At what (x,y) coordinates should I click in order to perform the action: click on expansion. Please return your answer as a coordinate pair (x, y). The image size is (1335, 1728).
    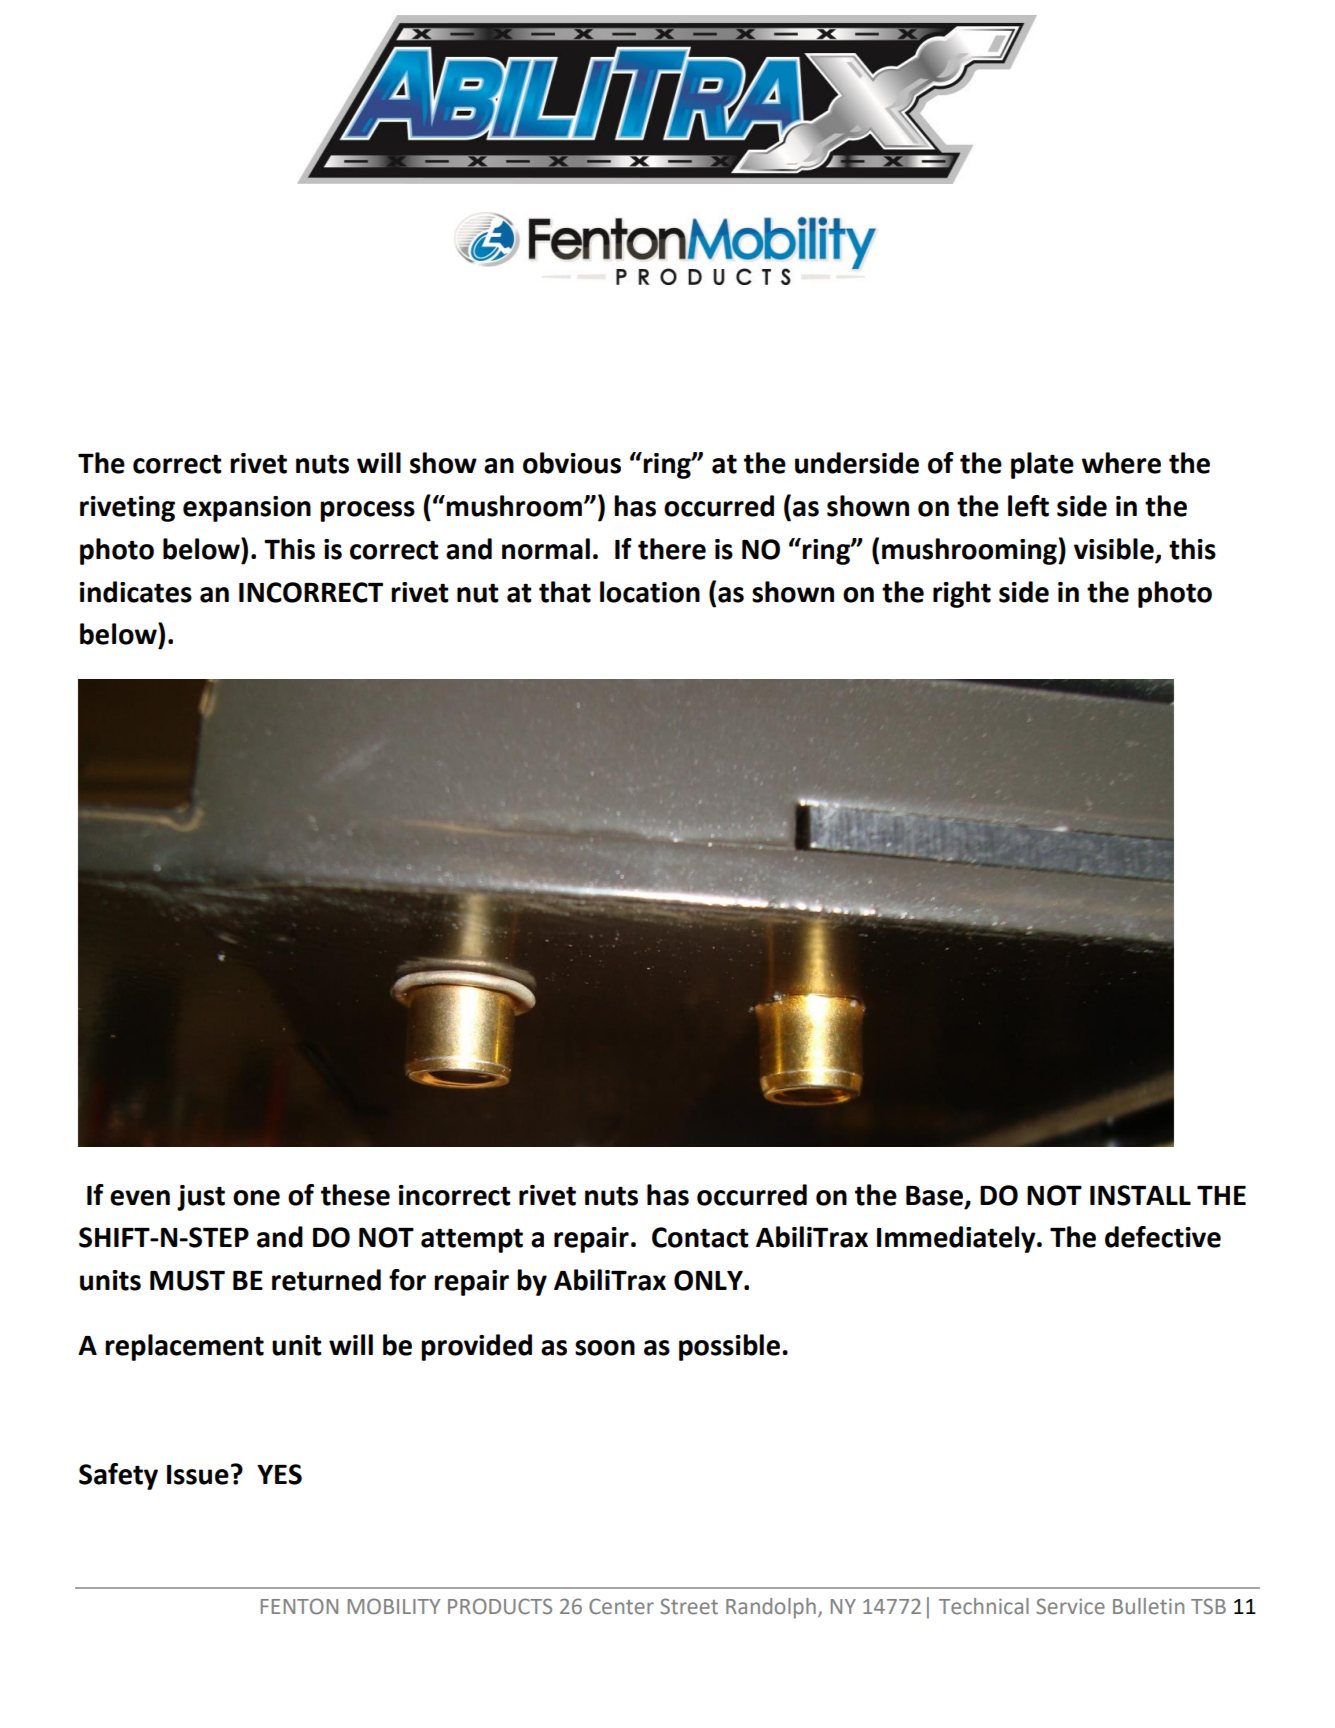
    Looking at the image, I should click on (247, 509).
